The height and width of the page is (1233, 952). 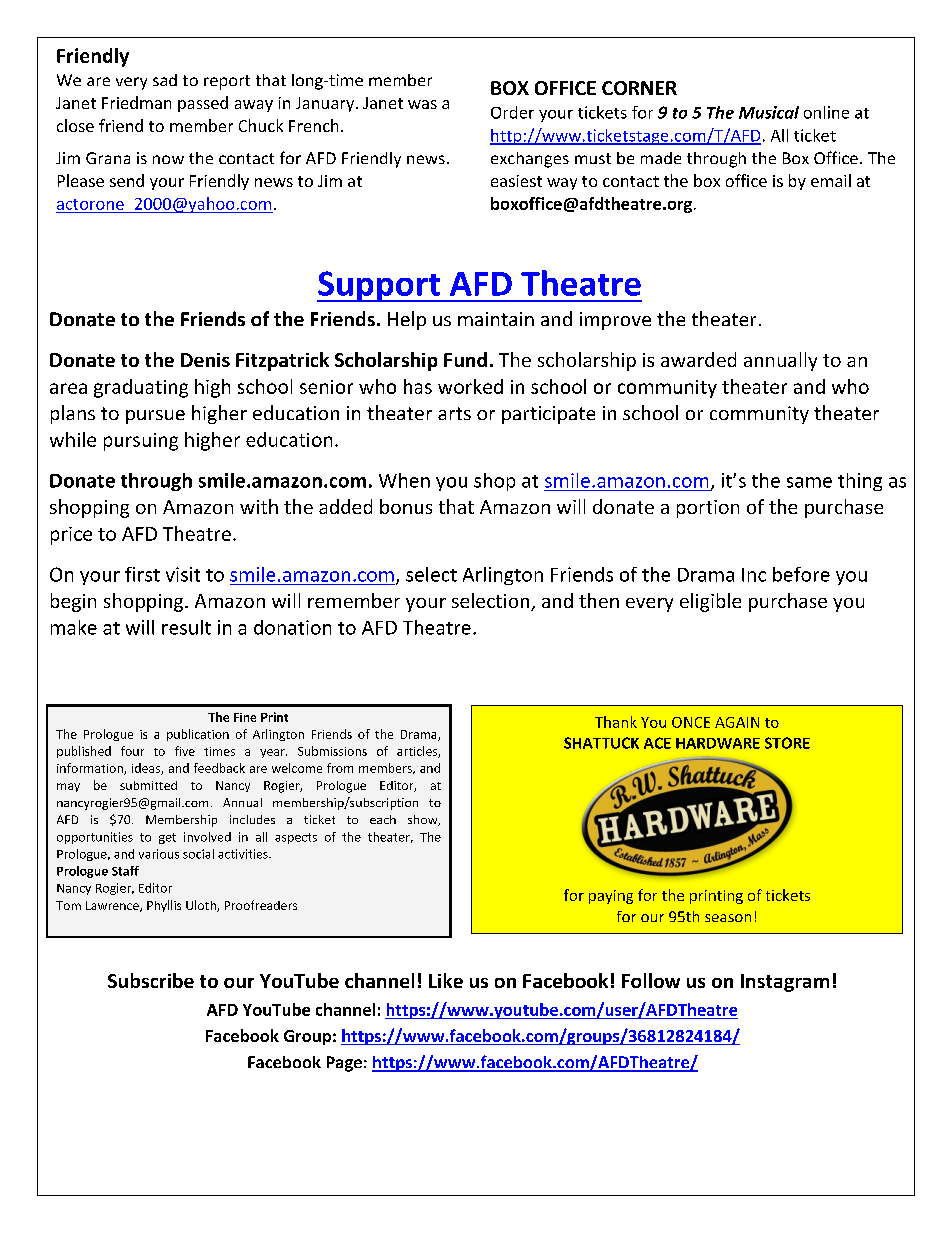 What do you see at coordinates (422, 104) in the page?
I see `was` at bounding box center [422, 104].
